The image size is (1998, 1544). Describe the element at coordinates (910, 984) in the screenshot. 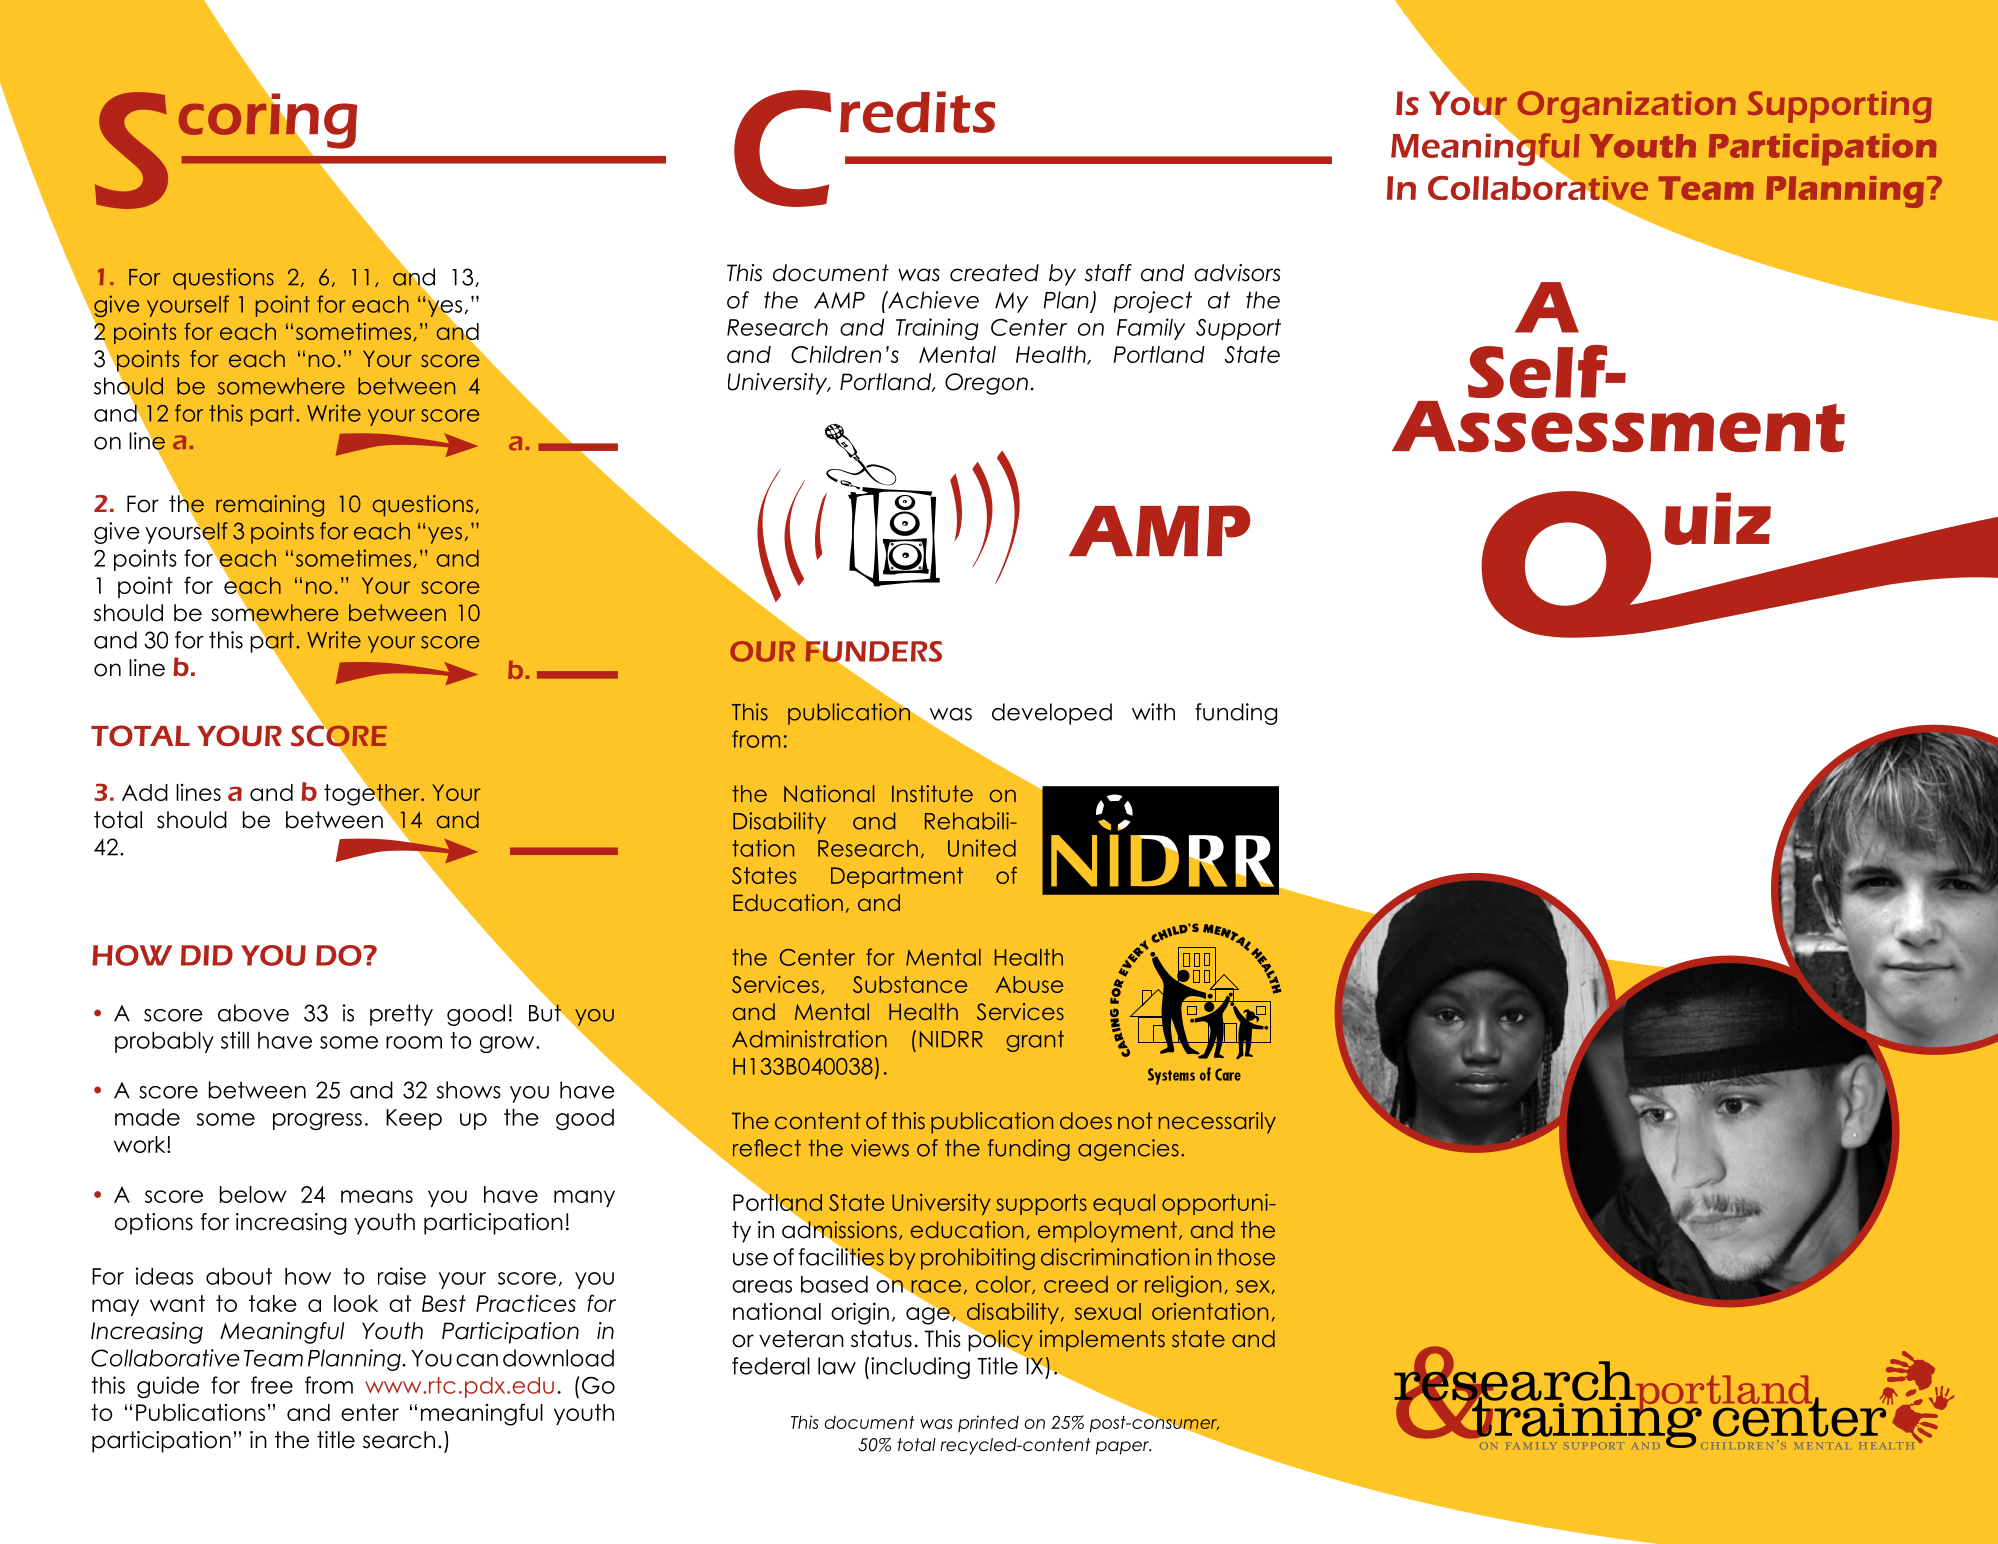

I see `Substance` at that location.
